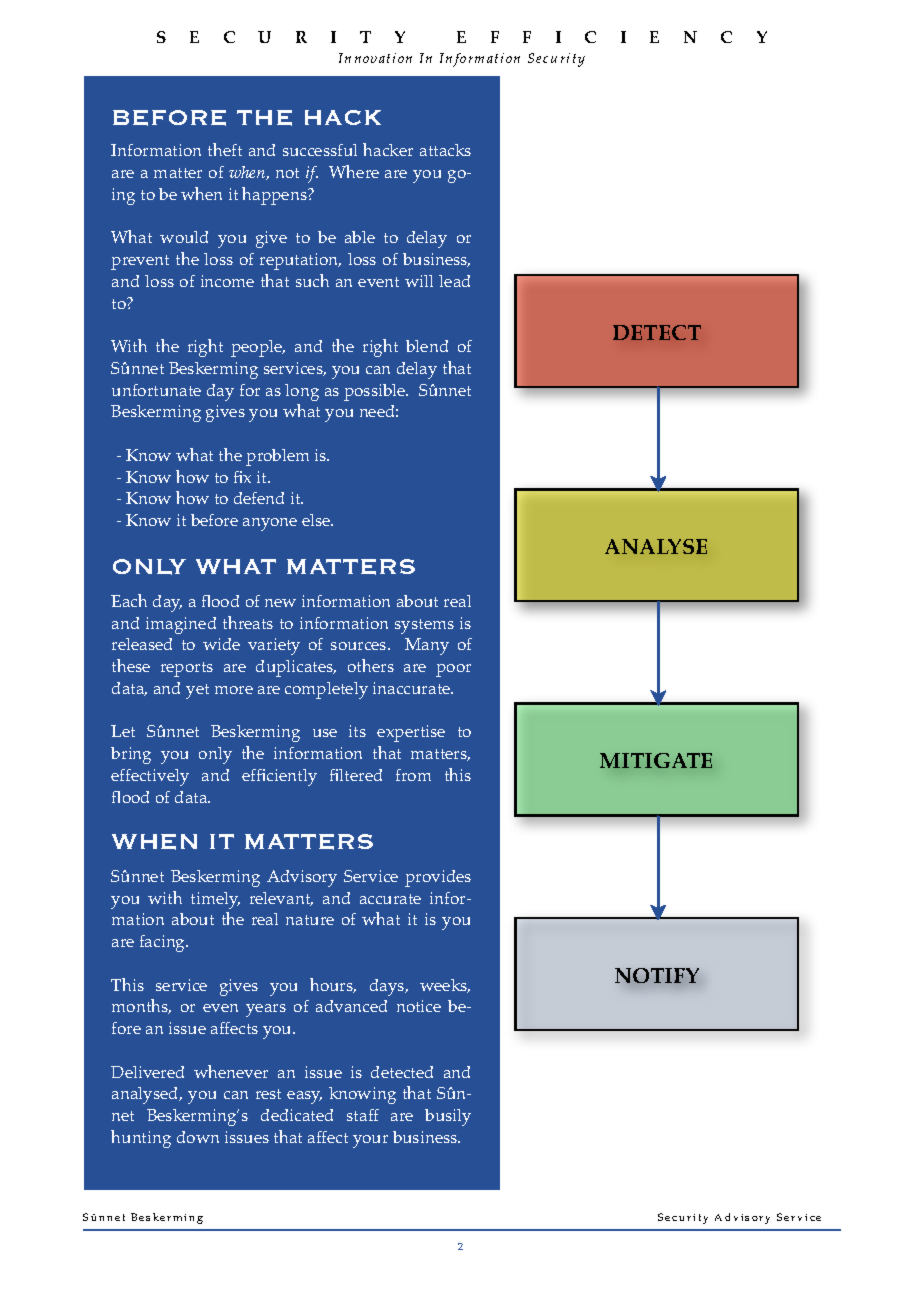 This page has height=1308, width=924. I want to click on down, so click(198, 1137).
